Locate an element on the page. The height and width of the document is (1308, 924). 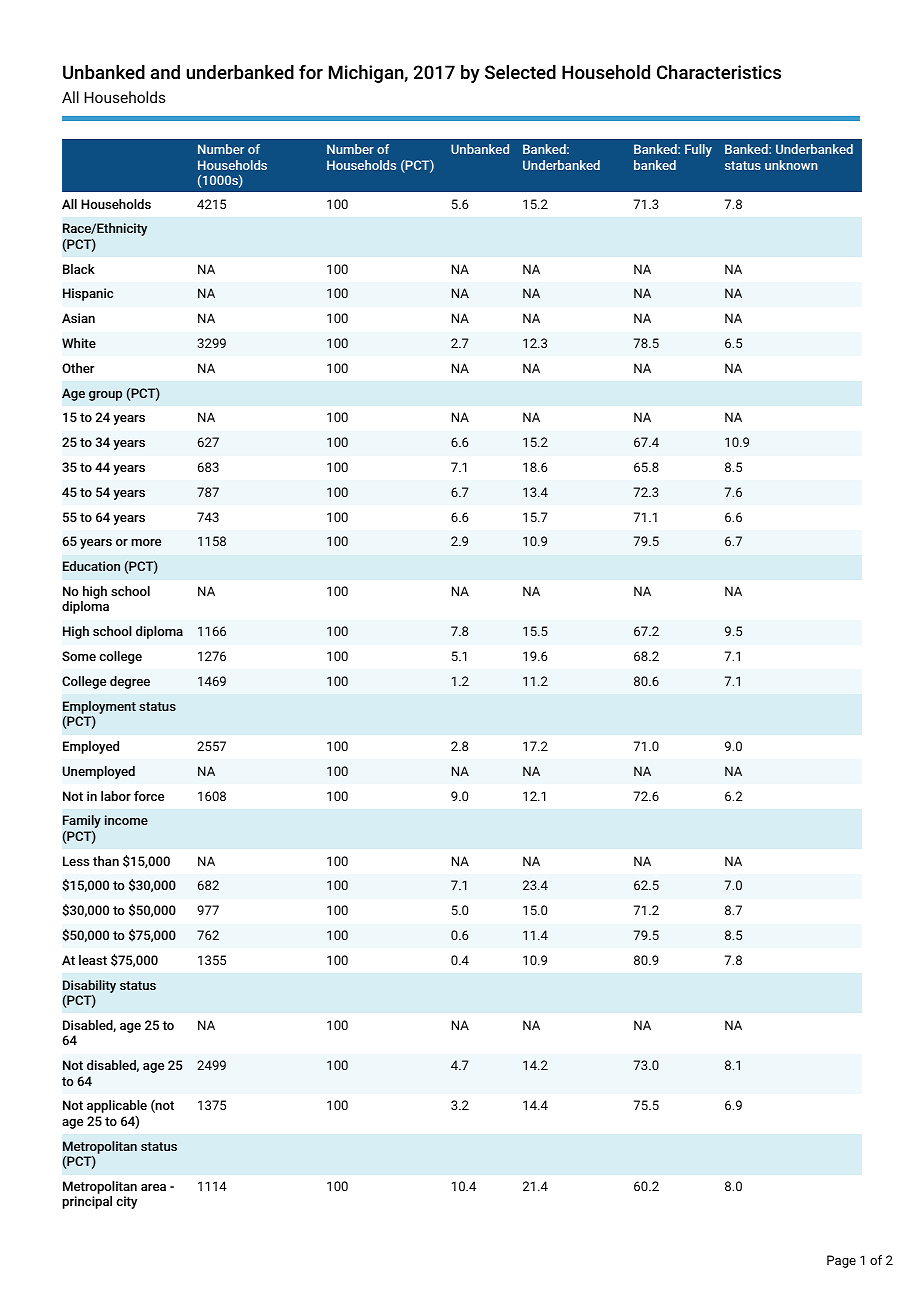
Selected is located at coordinates (520, 72).
